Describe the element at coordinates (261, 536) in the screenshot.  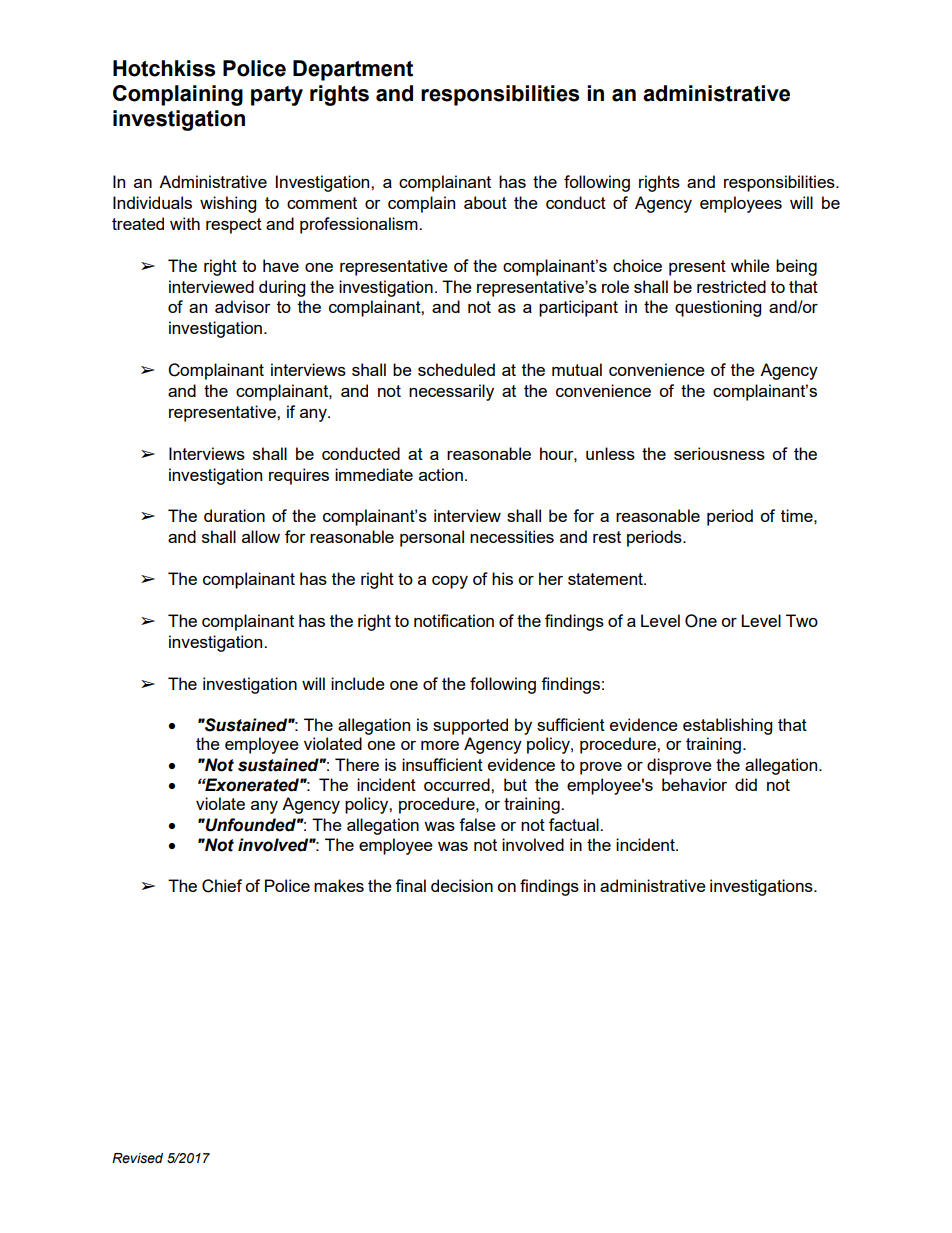
I see `allow` at that location.
